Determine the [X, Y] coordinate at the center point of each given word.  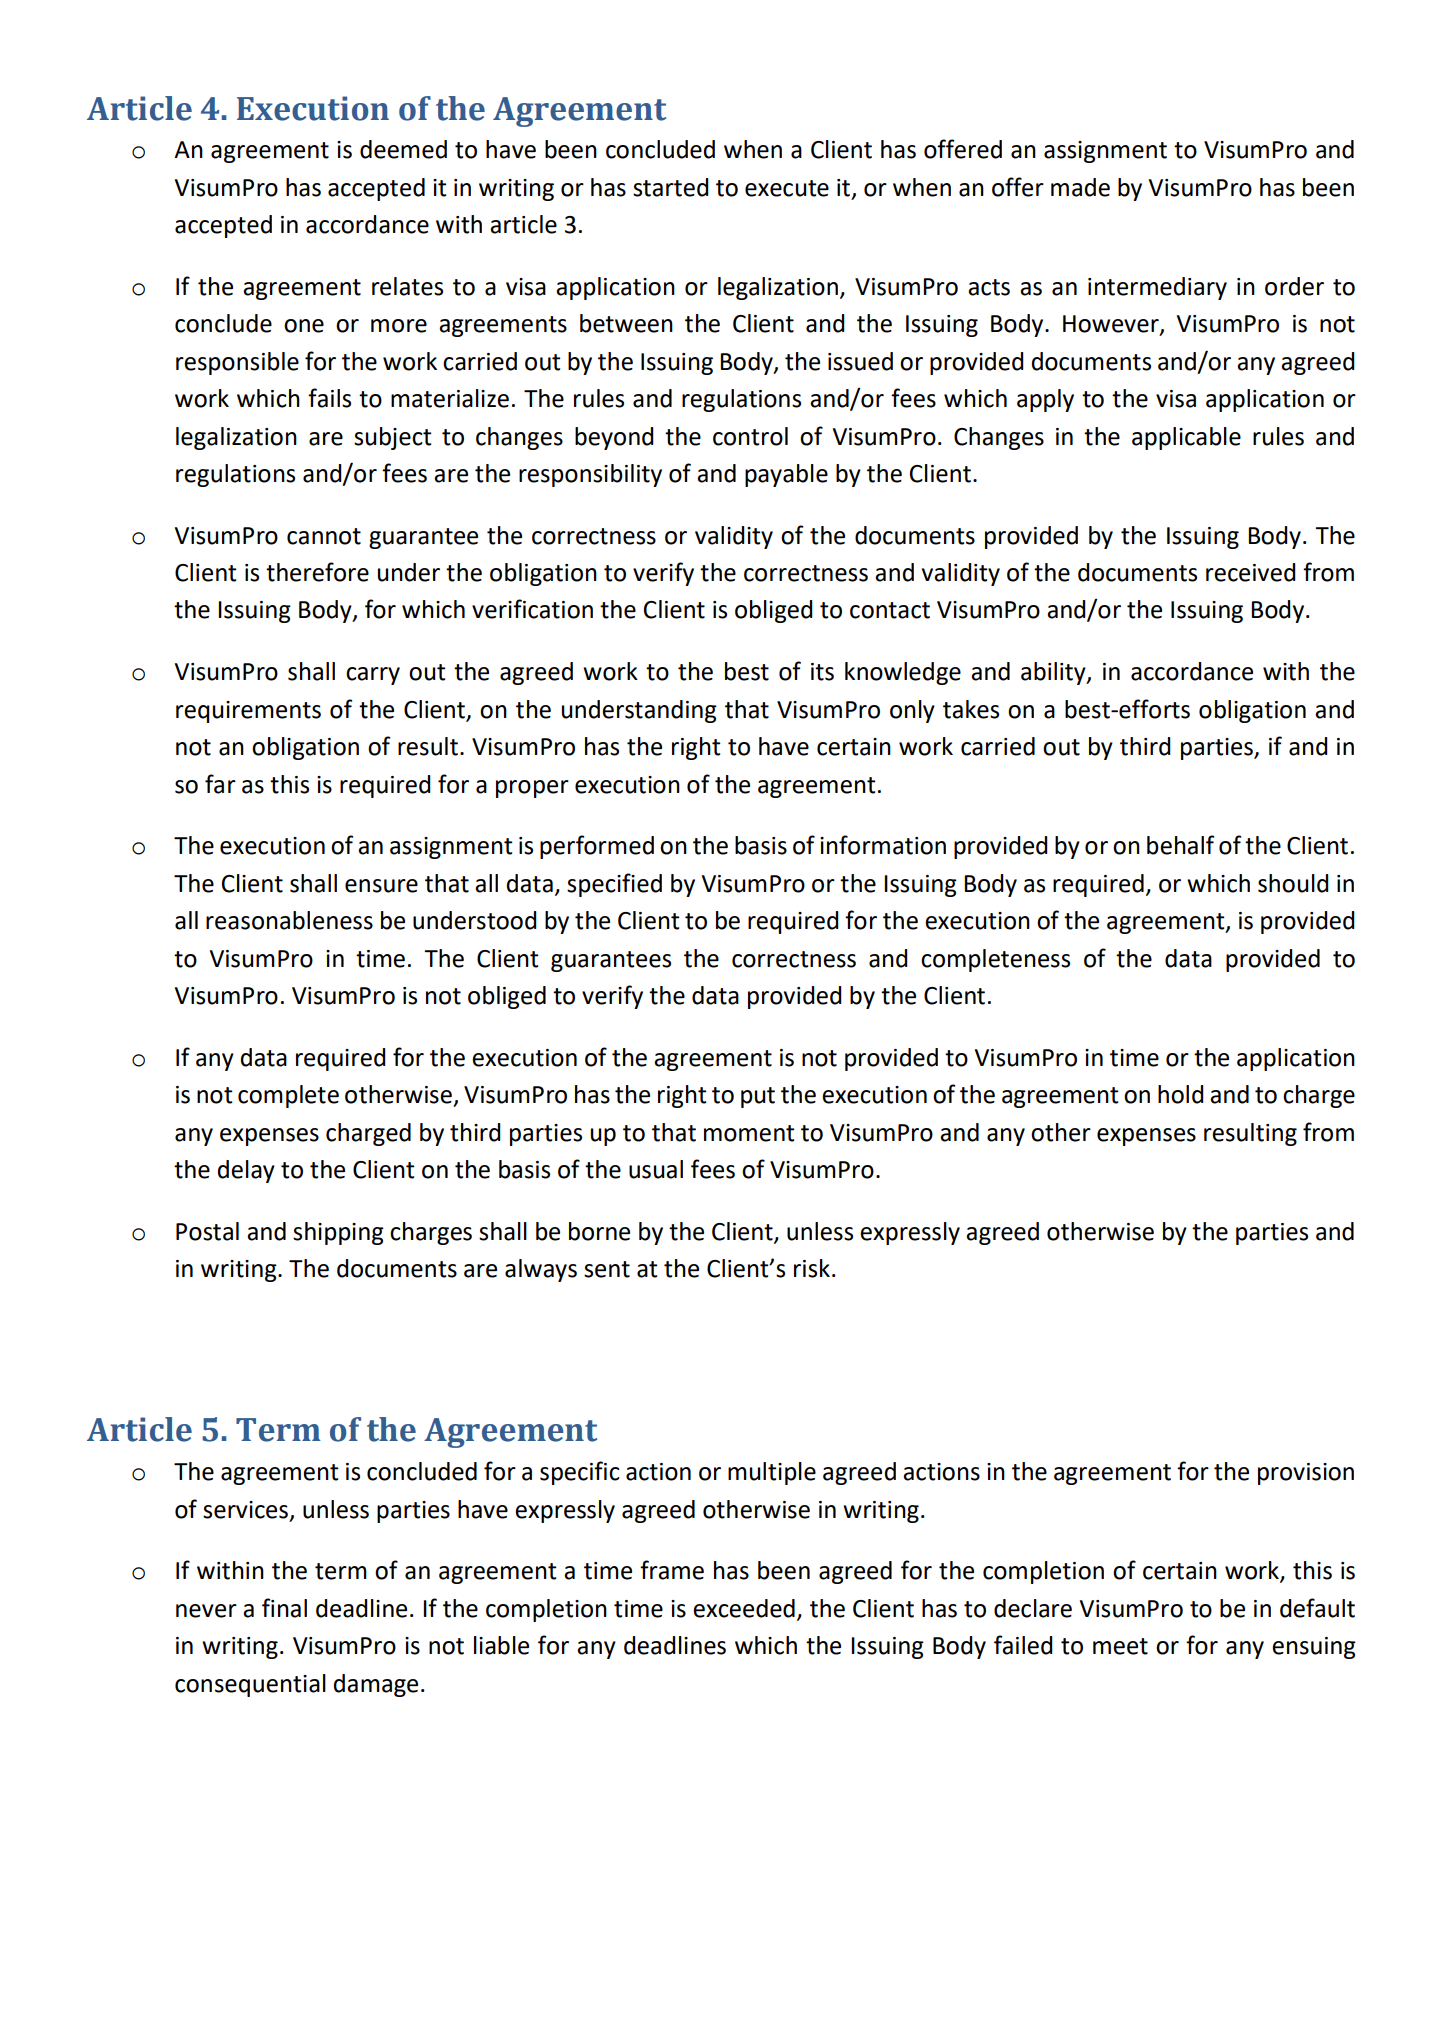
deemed [403, 149]
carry [373, 676]
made [1080, 187]
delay [246, 1171]
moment [749, 1133]
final [284, 1608]
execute [787, 188]
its [822, 672]
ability [1054, 673]
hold [1181, 1094]
